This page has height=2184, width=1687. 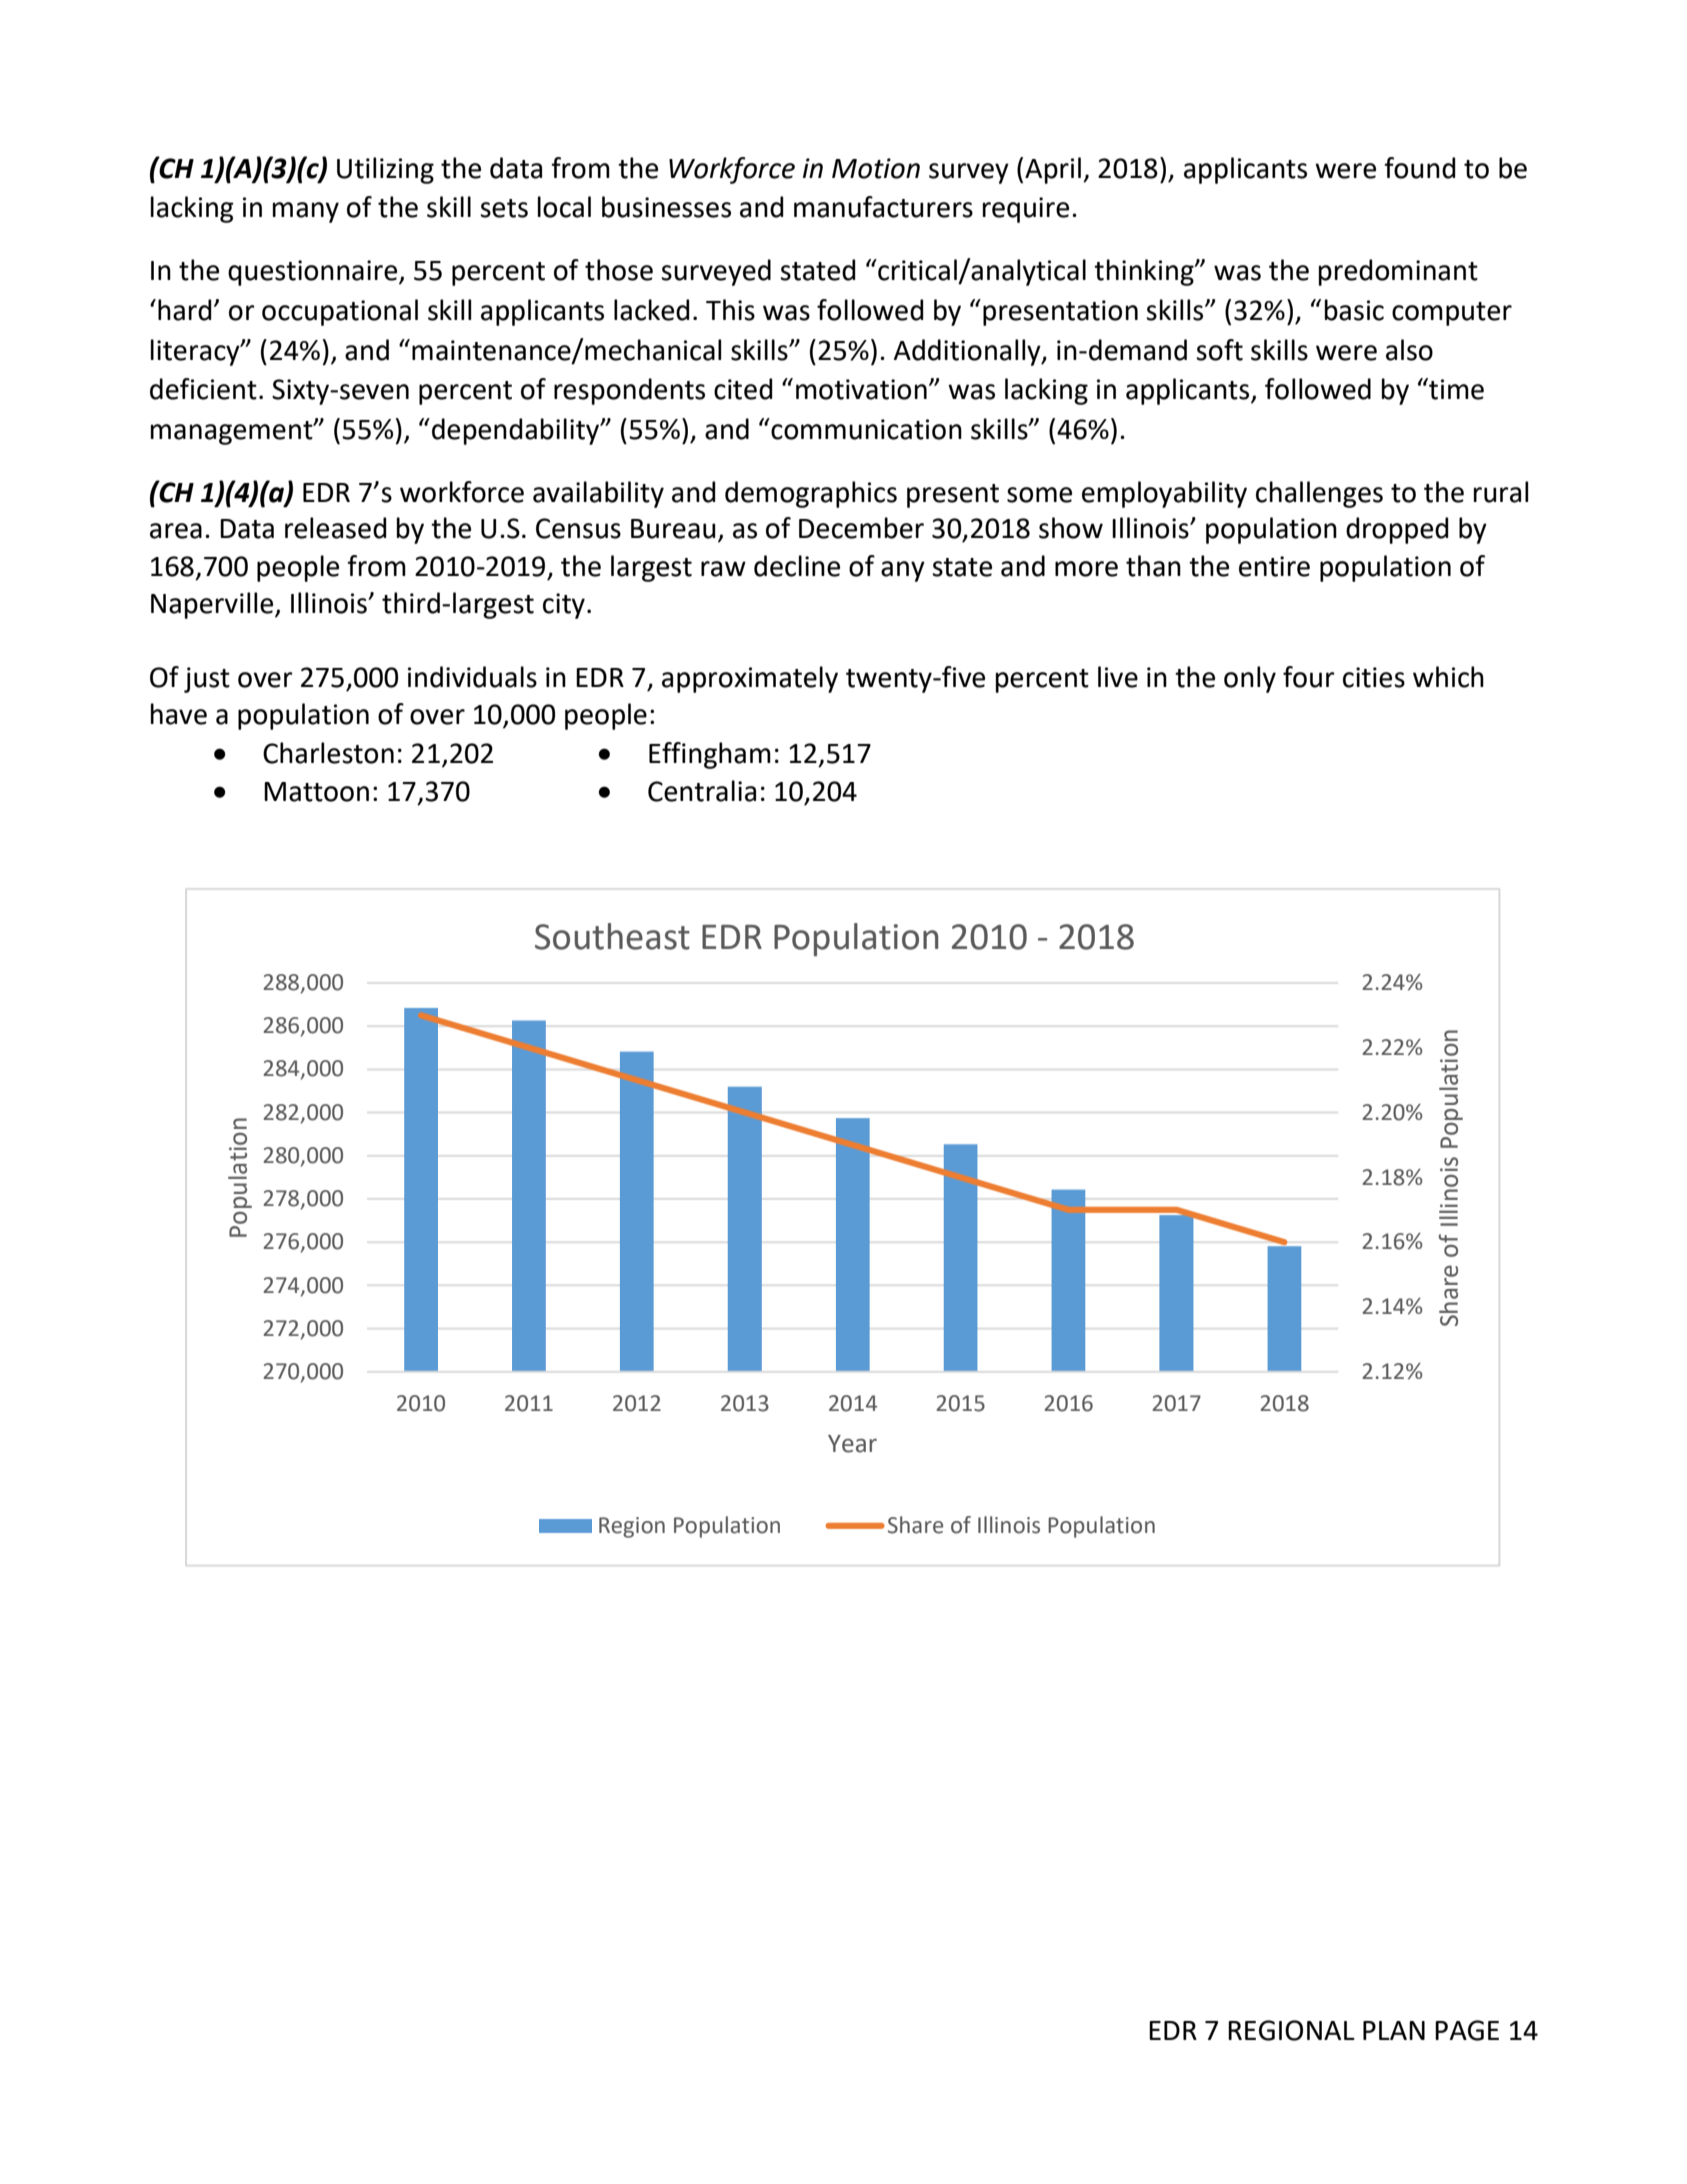 I want to click on PAGE, so click(x=1467, y=2030).
